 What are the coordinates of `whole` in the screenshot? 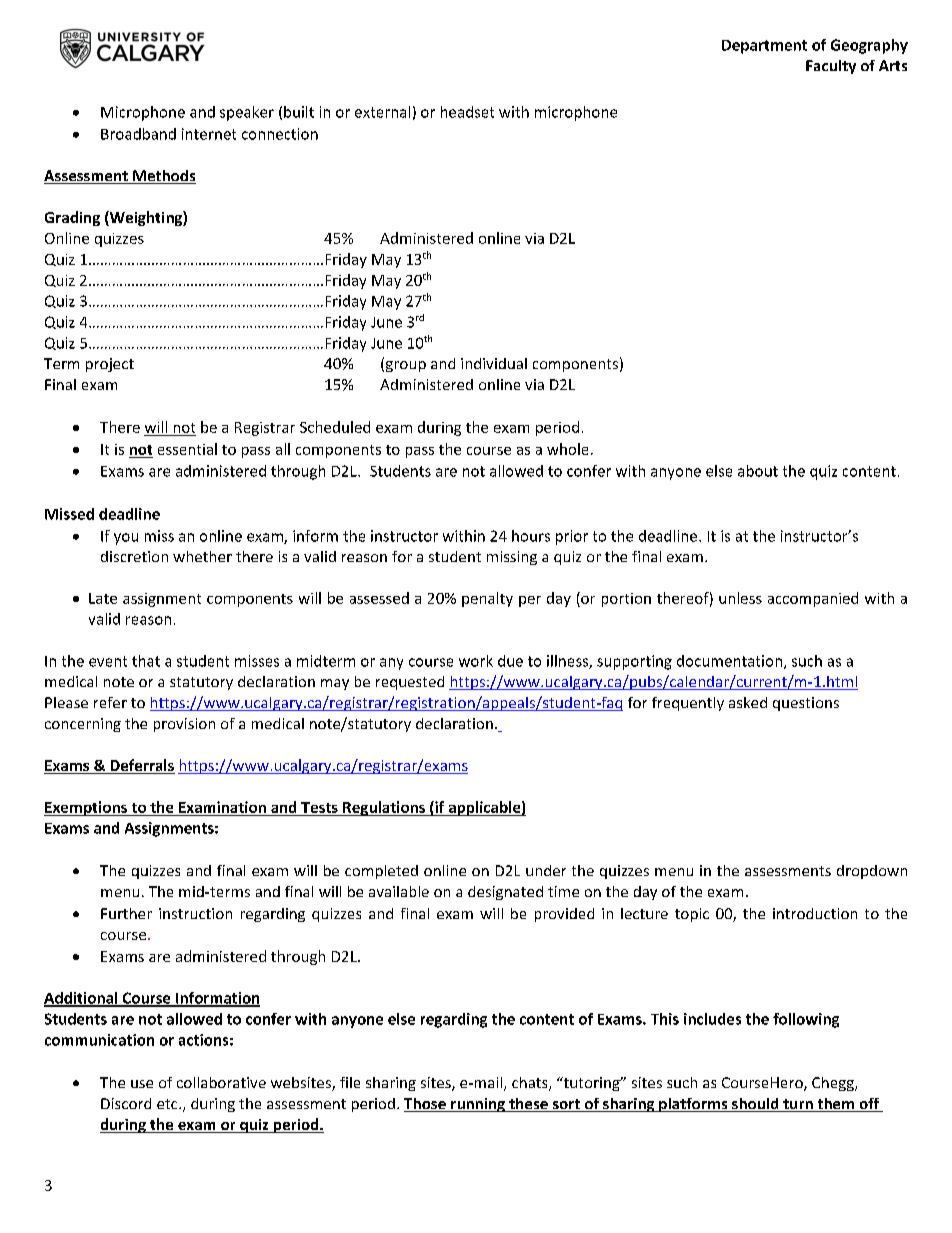 It's located at (567, 449).
